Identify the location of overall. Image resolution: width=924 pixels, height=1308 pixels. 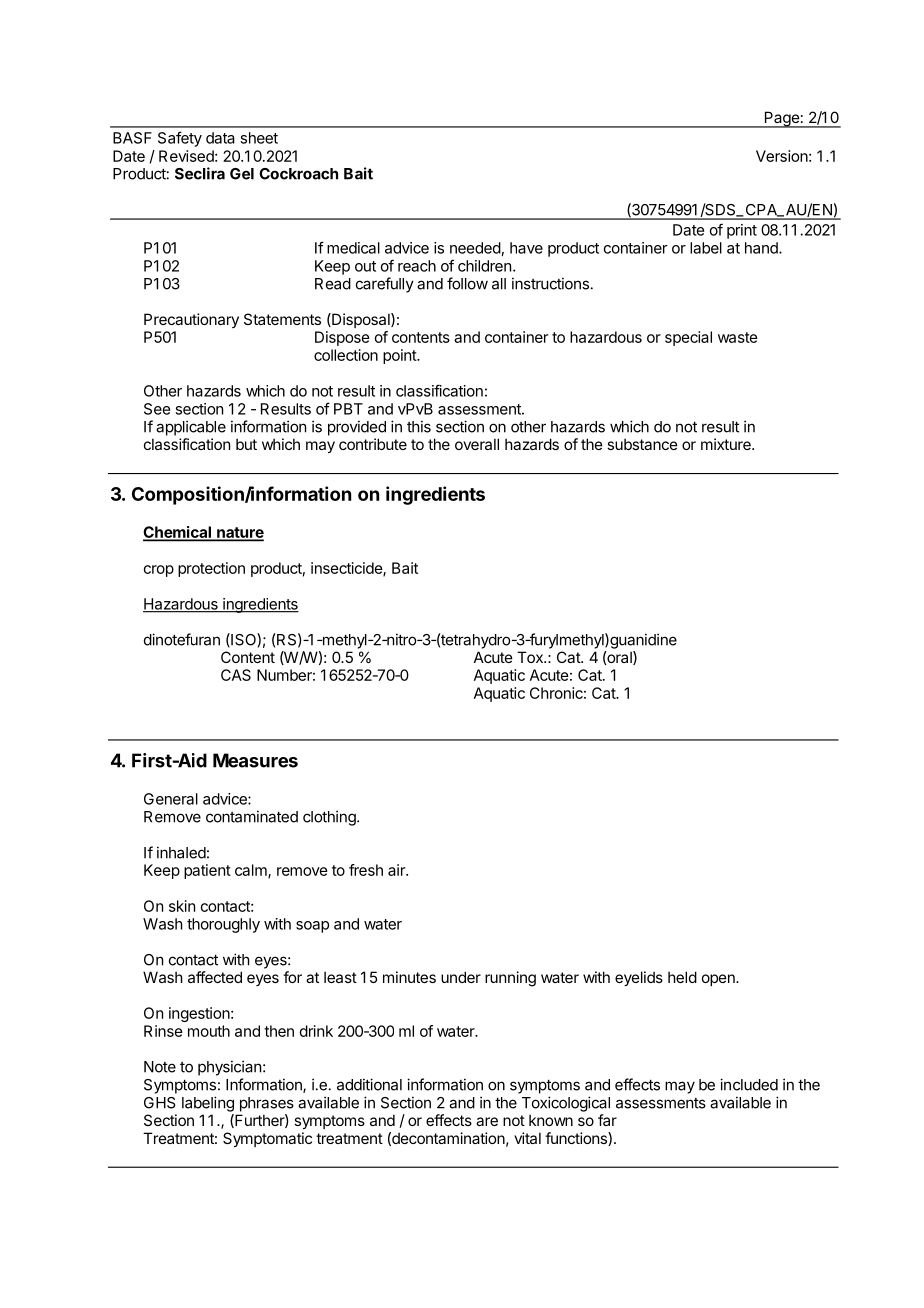
(477, 444).
